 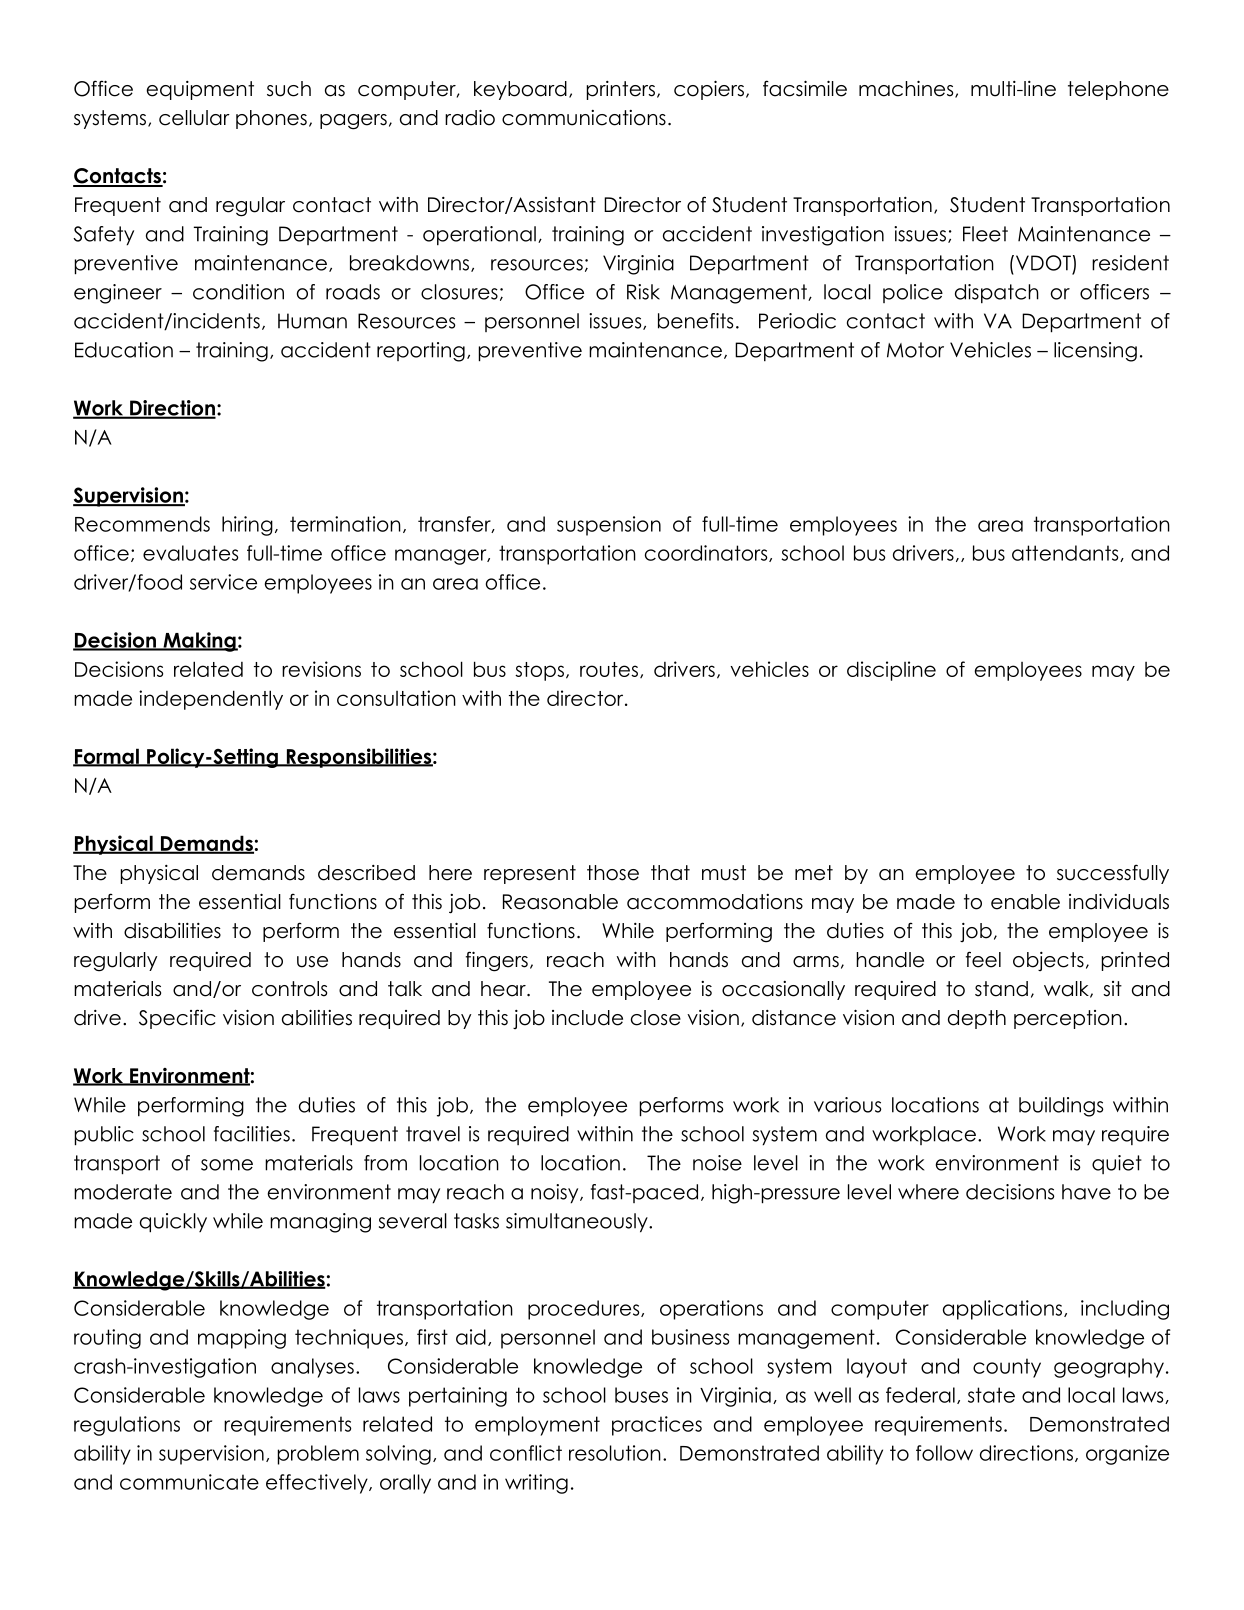 I want to click on communications, so click(x=584, y=118).
